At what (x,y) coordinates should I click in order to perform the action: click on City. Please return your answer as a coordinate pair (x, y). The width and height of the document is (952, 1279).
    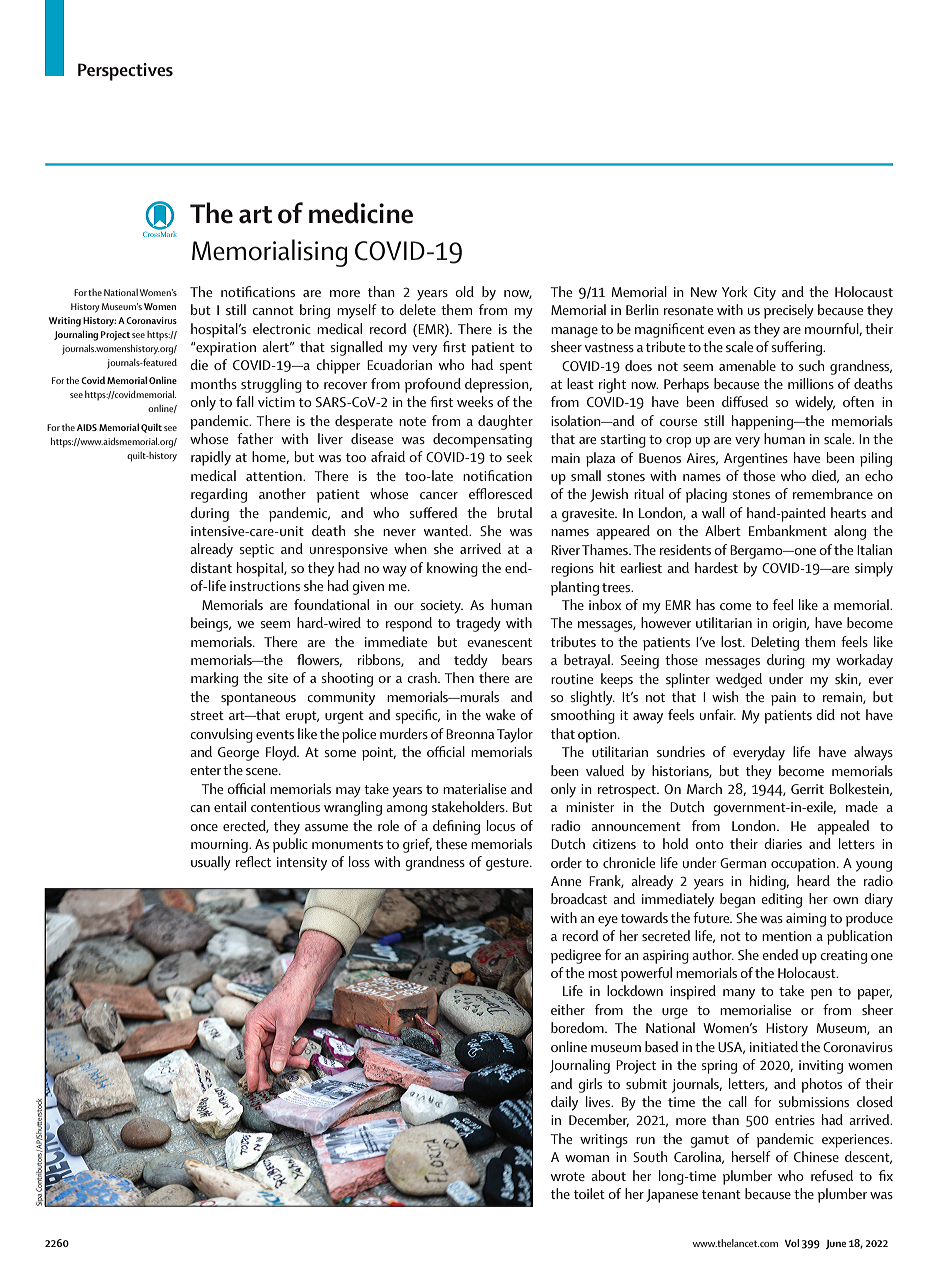
    Looking at the image, I should click on (765, 294).
